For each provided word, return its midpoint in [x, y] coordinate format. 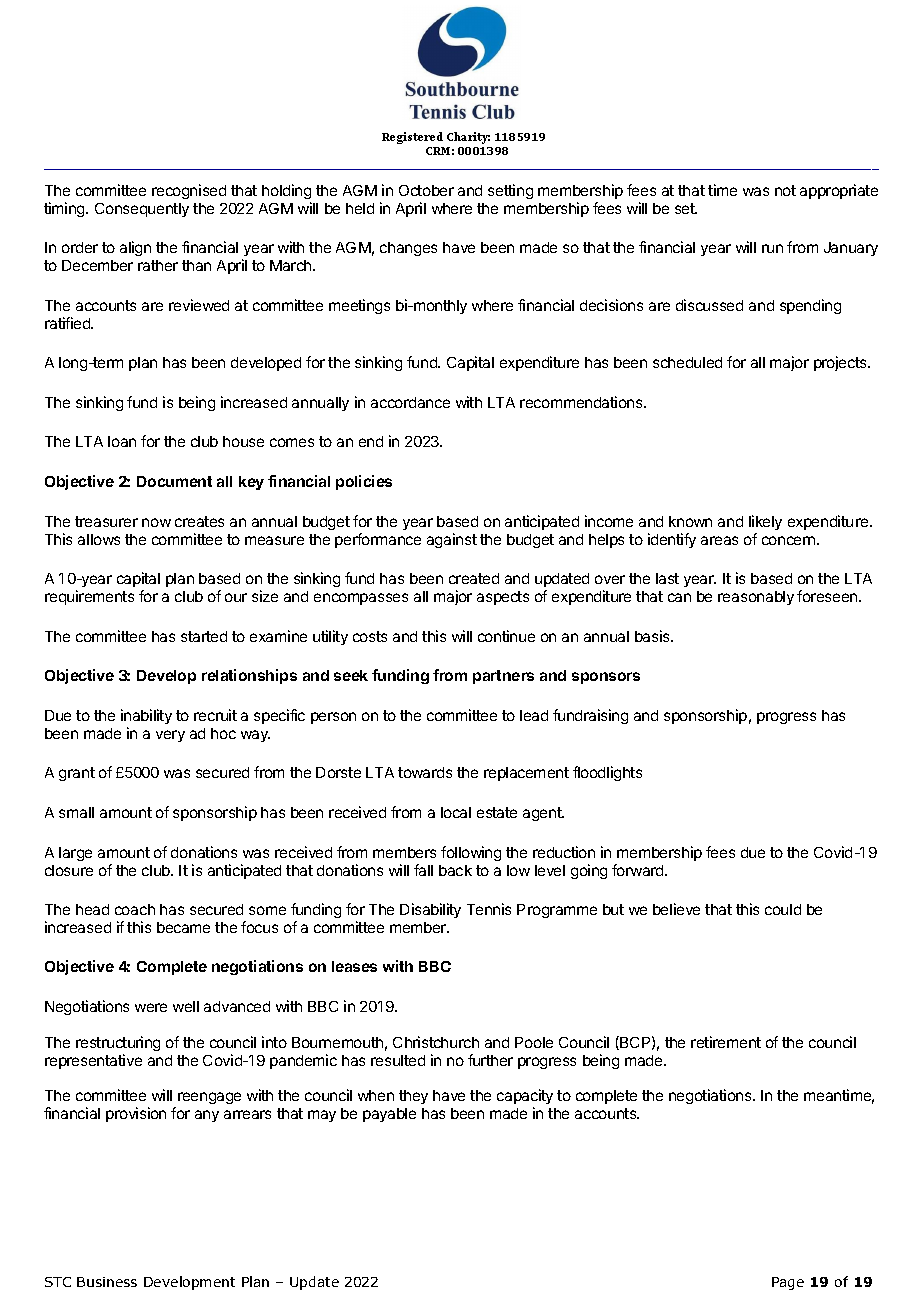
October [426, 190]
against [452, 540]
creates [199, 521]
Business [107, 1282]
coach [135, 909]
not [785, 190]
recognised [189, 191]
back [455, 870]
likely [765, 522]
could [783, 909]
